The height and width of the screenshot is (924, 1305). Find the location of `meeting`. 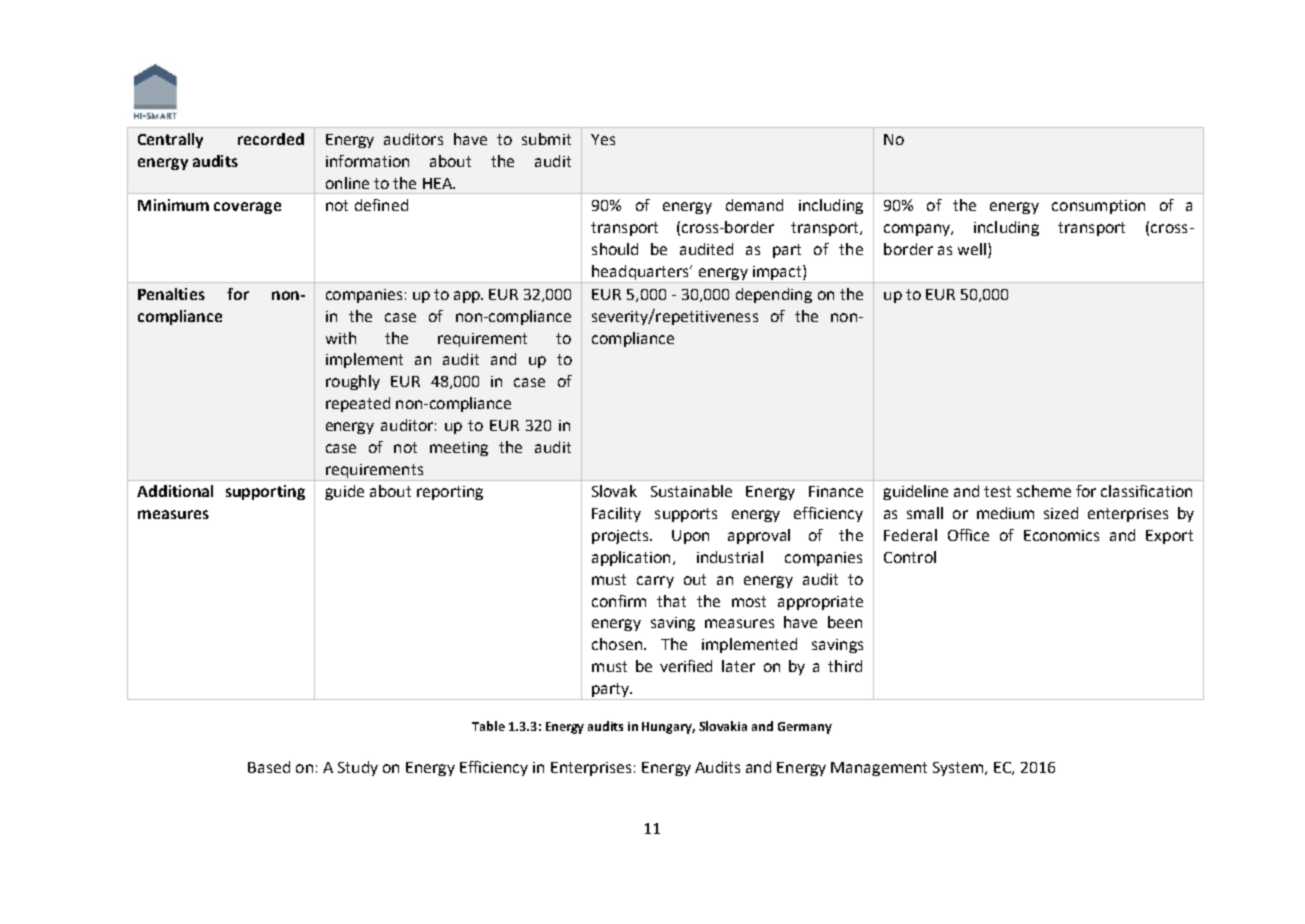

meeting is located at coordinates (459, 449).
